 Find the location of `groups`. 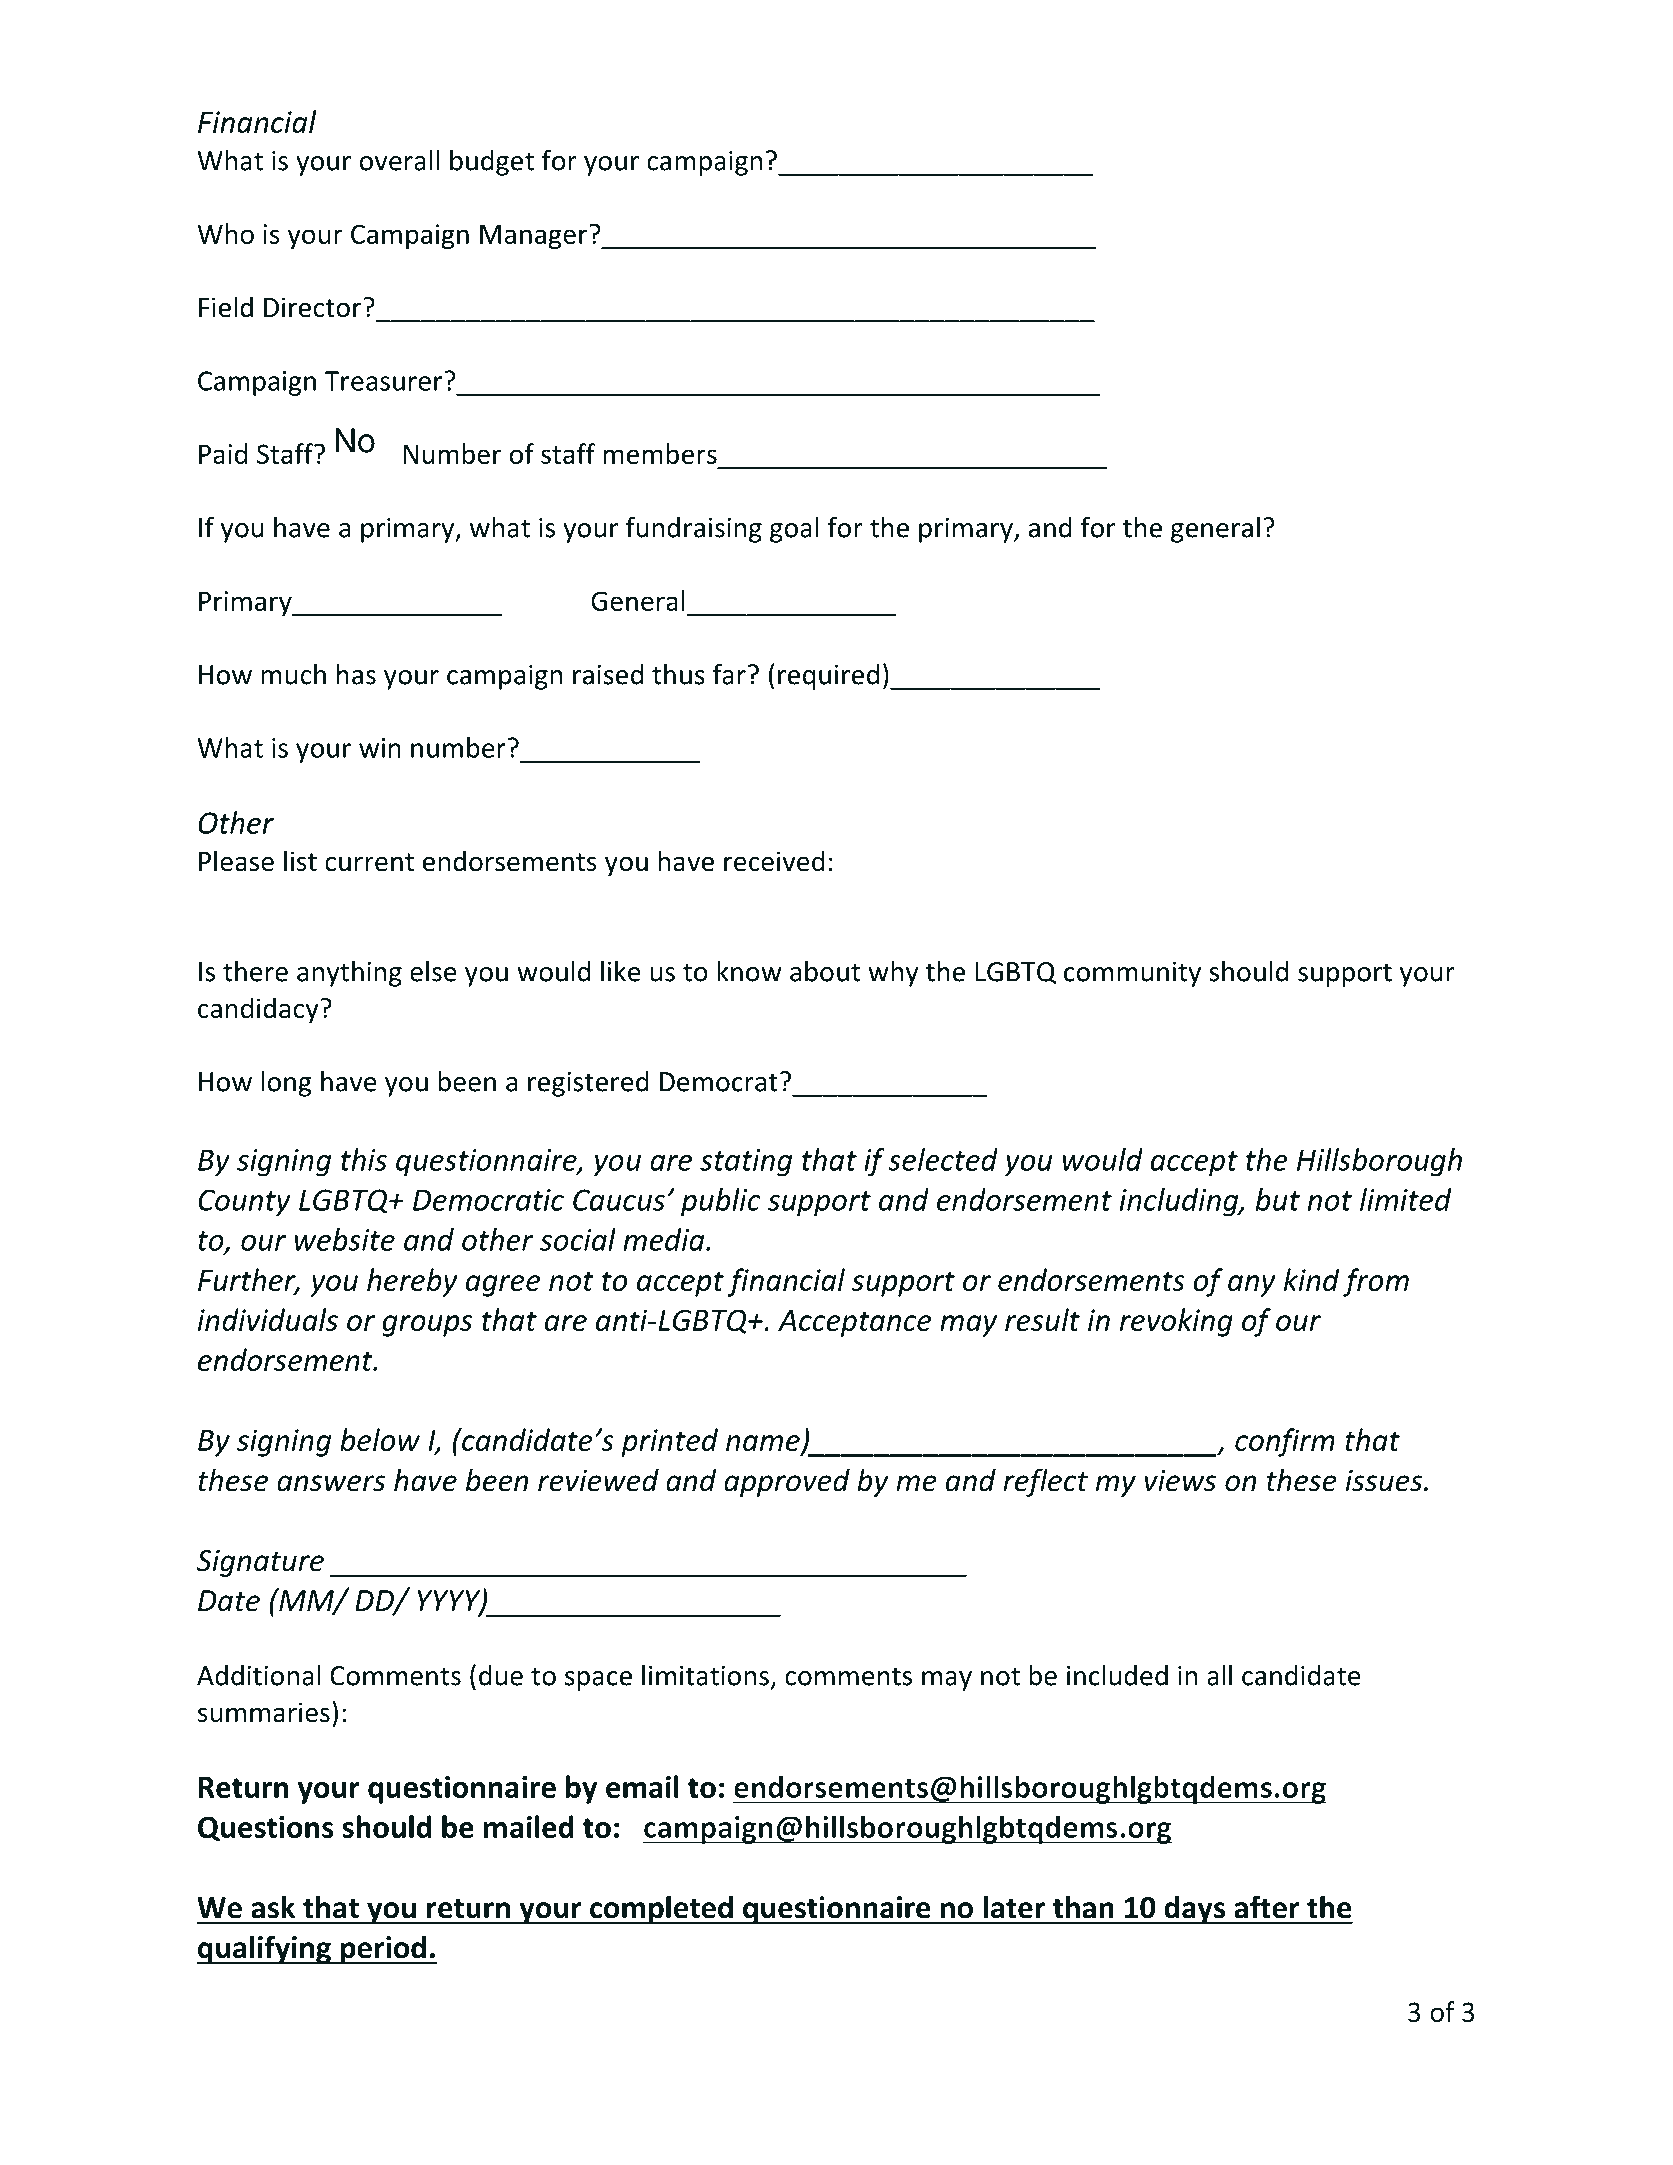

groups is located at coordinates (427, 1326).
